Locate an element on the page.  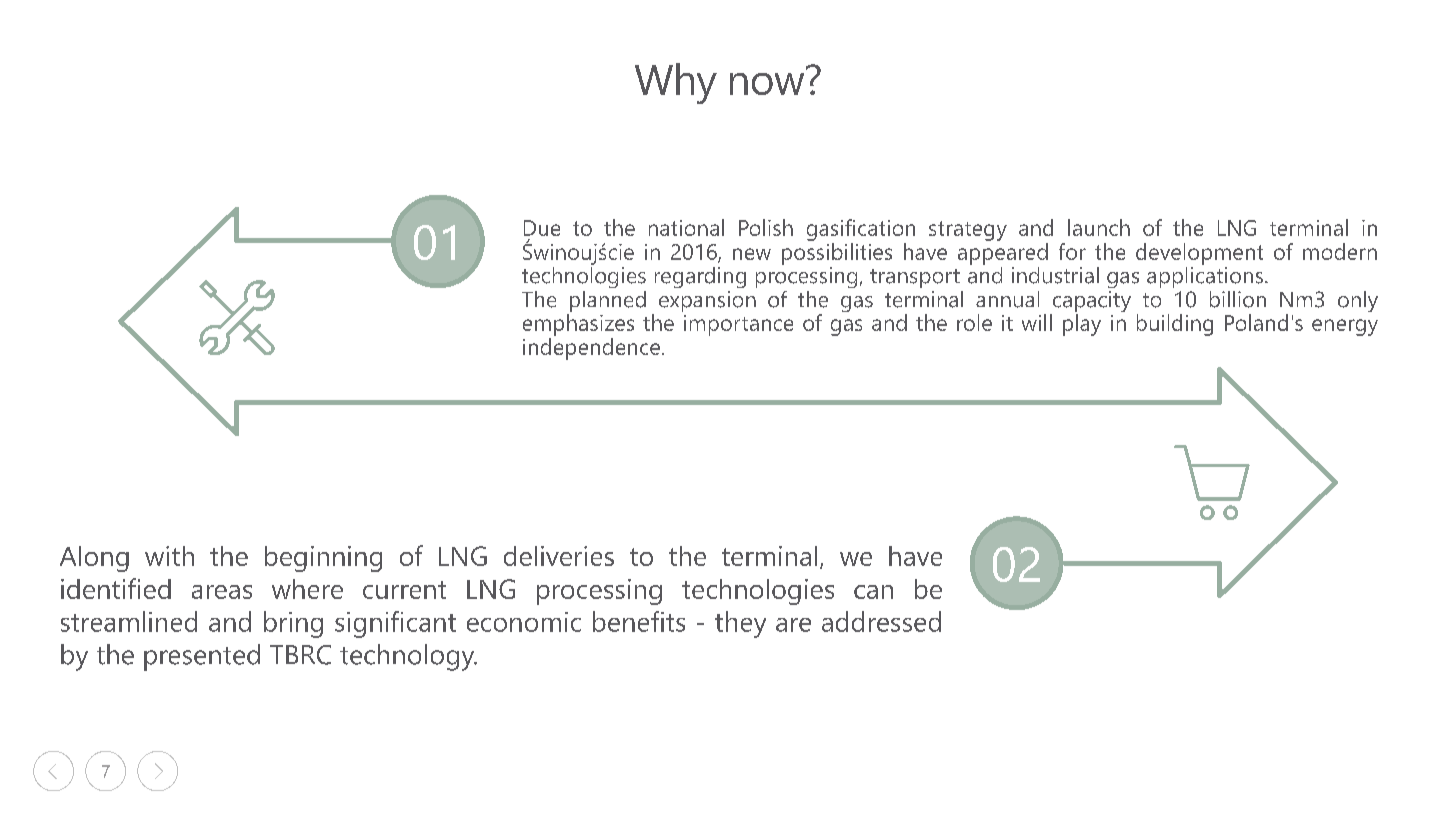
Why is located at coordinates (676, 83).
